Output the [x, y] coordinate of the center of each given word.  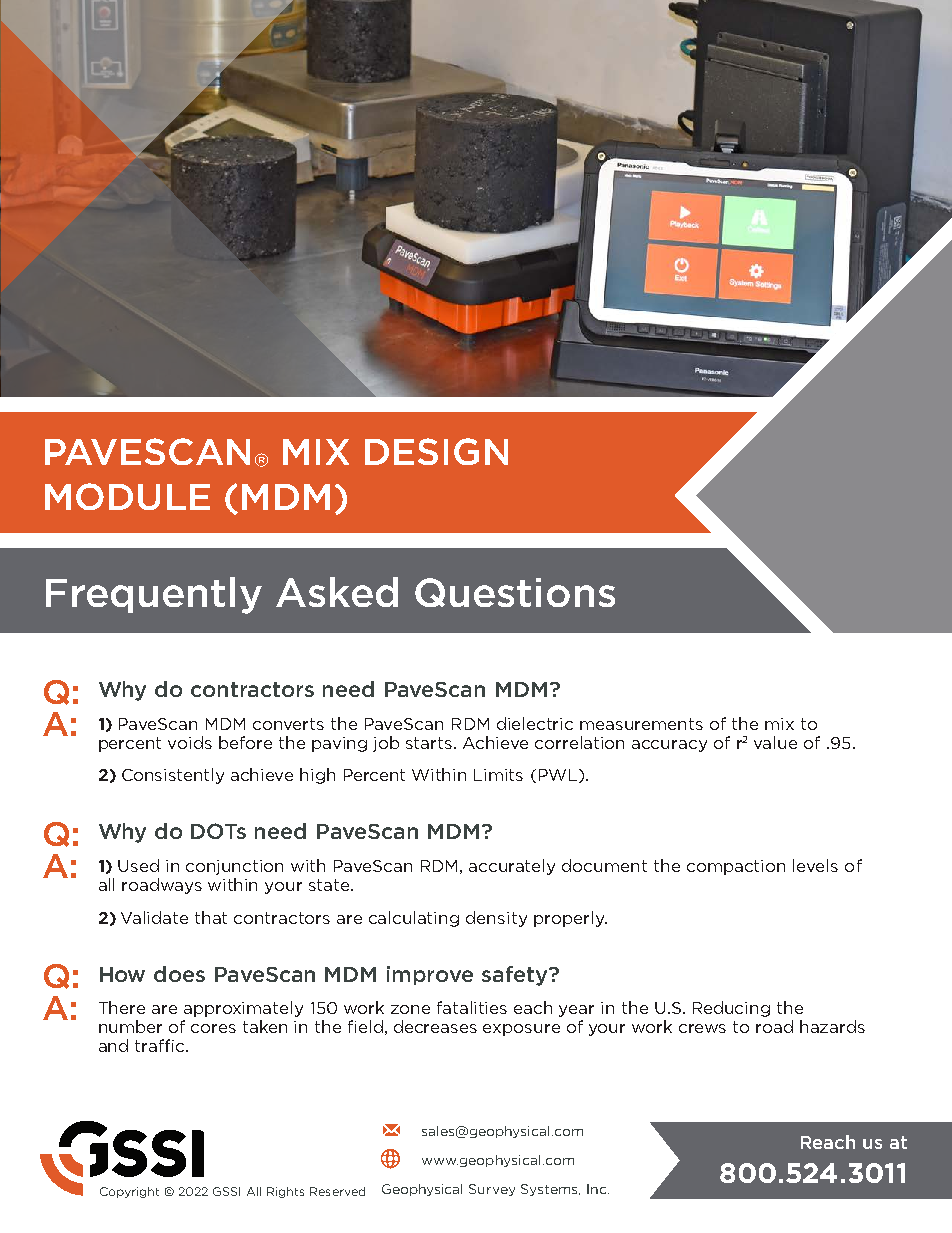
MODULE [127, 496]
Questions [515, 592]
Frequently [154, 595]
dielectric [535, 723]
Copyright [129, 1192]
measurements [641, 724]
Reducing [731, 1009]
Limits [498, 775]
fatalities [472, 1007]
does [179, 974]
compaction [736, 867]
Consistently [173, 776]
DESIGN [436, 451]
